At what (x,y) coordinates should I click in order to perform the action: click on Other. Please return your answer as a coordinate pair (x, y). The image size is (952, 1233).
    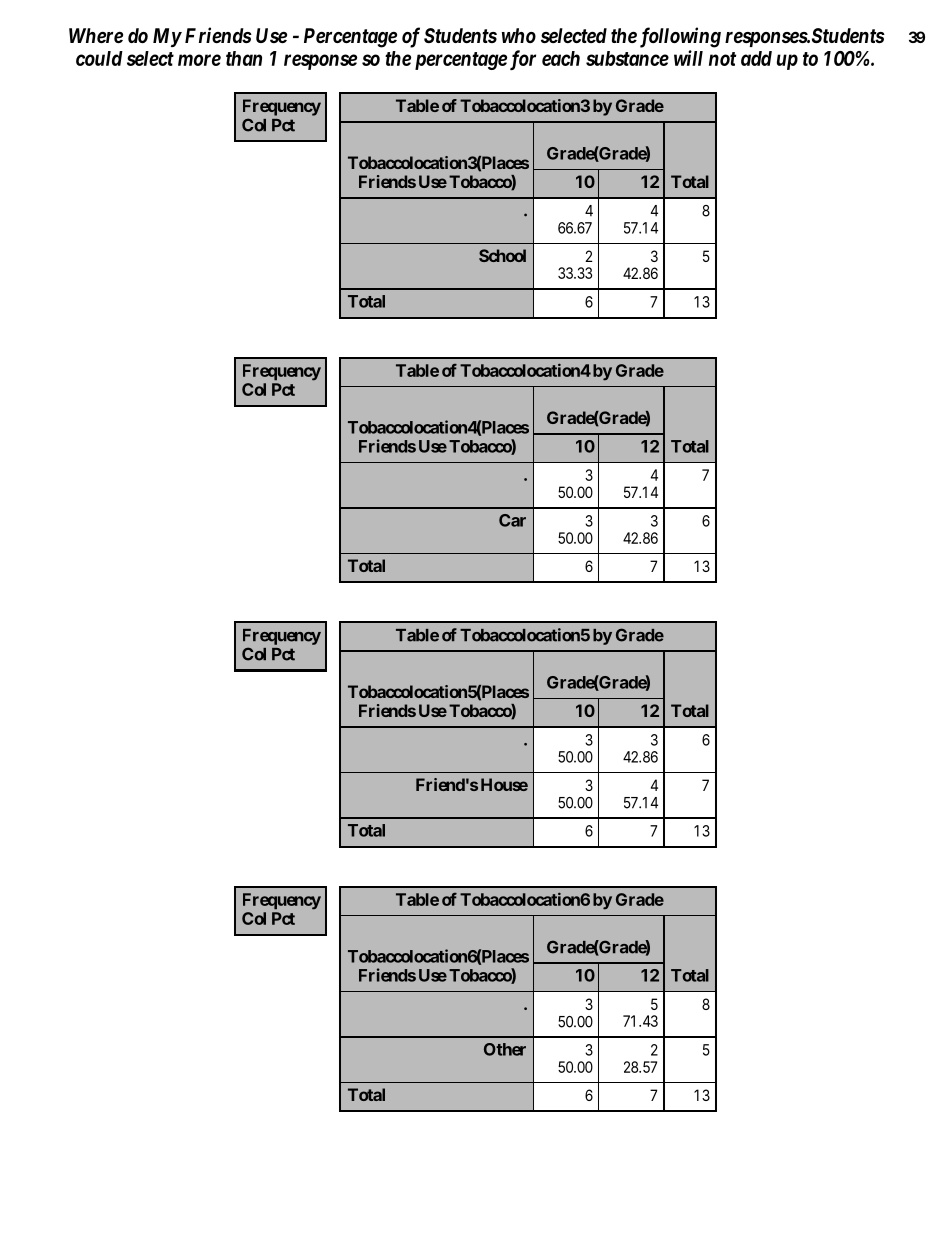
    Looking at the image, I should click on (505, 1049).
